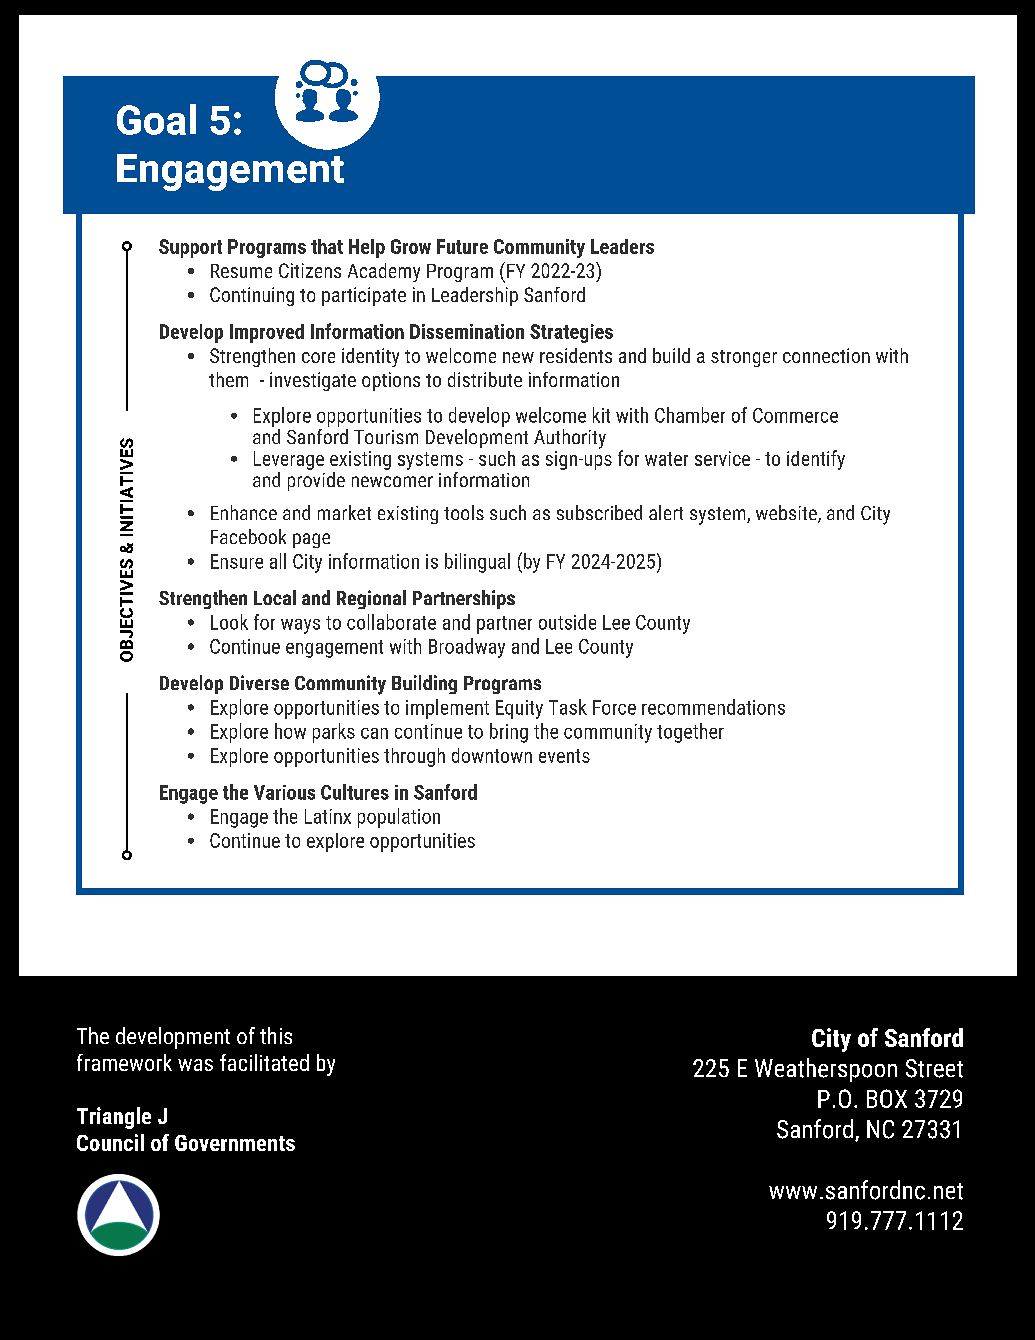  What do you see at coordinates (284, 792) in the screenshot?
I see `Various` at bounding box center [284, 792].
